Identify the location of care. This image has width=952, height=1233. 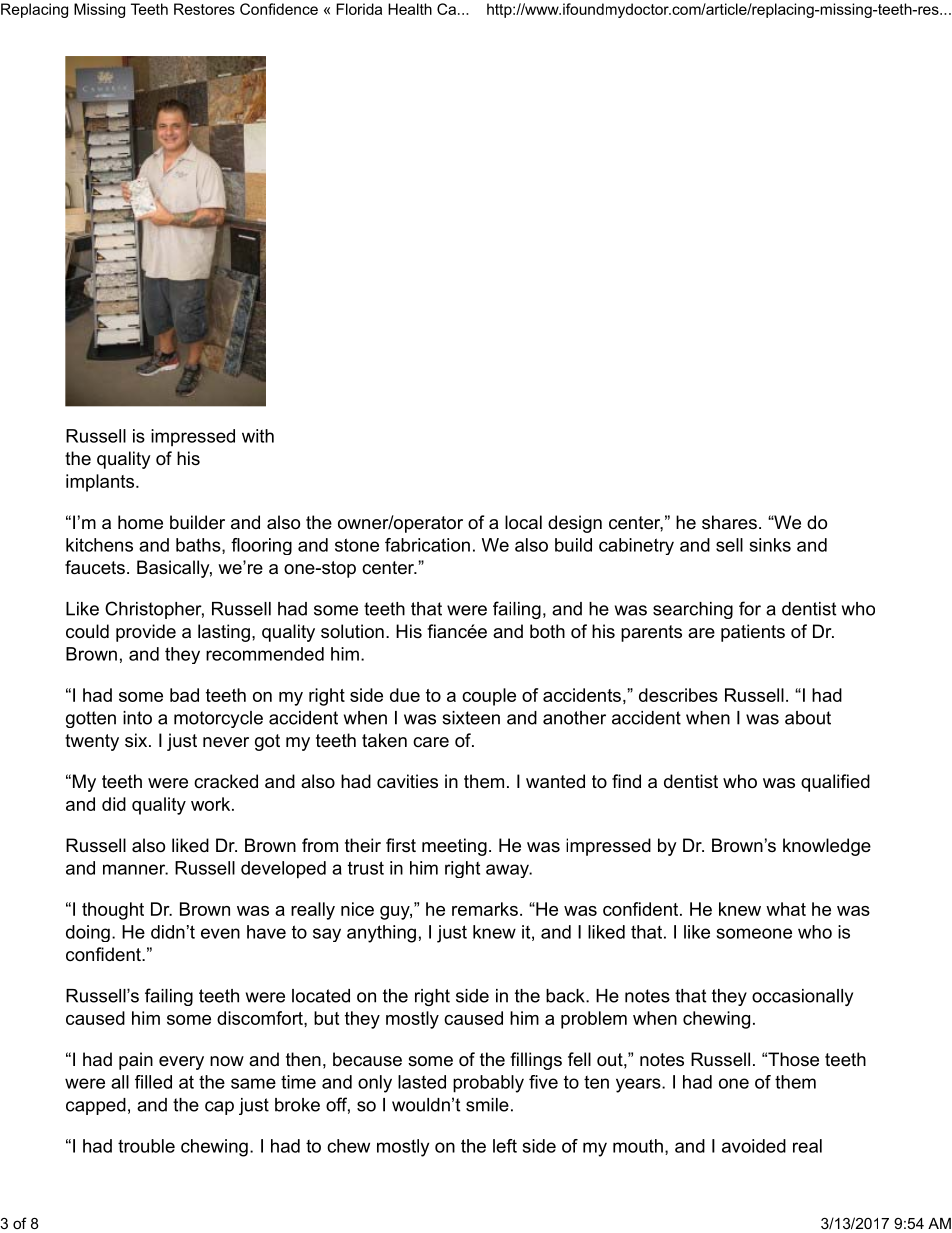
(431, 742).
